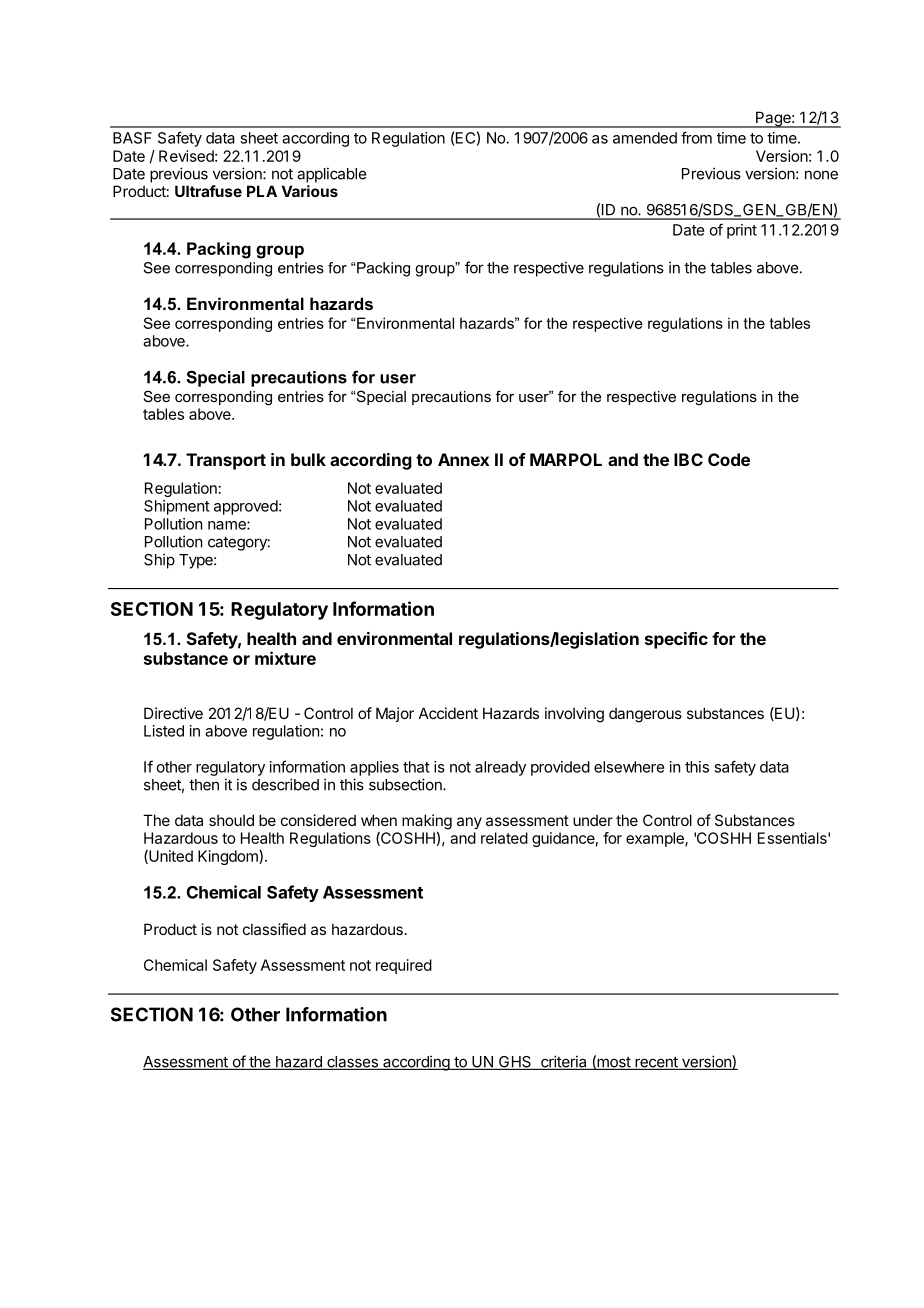 This image has height=1308, width=924. I want to click on classes, so click(352, 1063).
